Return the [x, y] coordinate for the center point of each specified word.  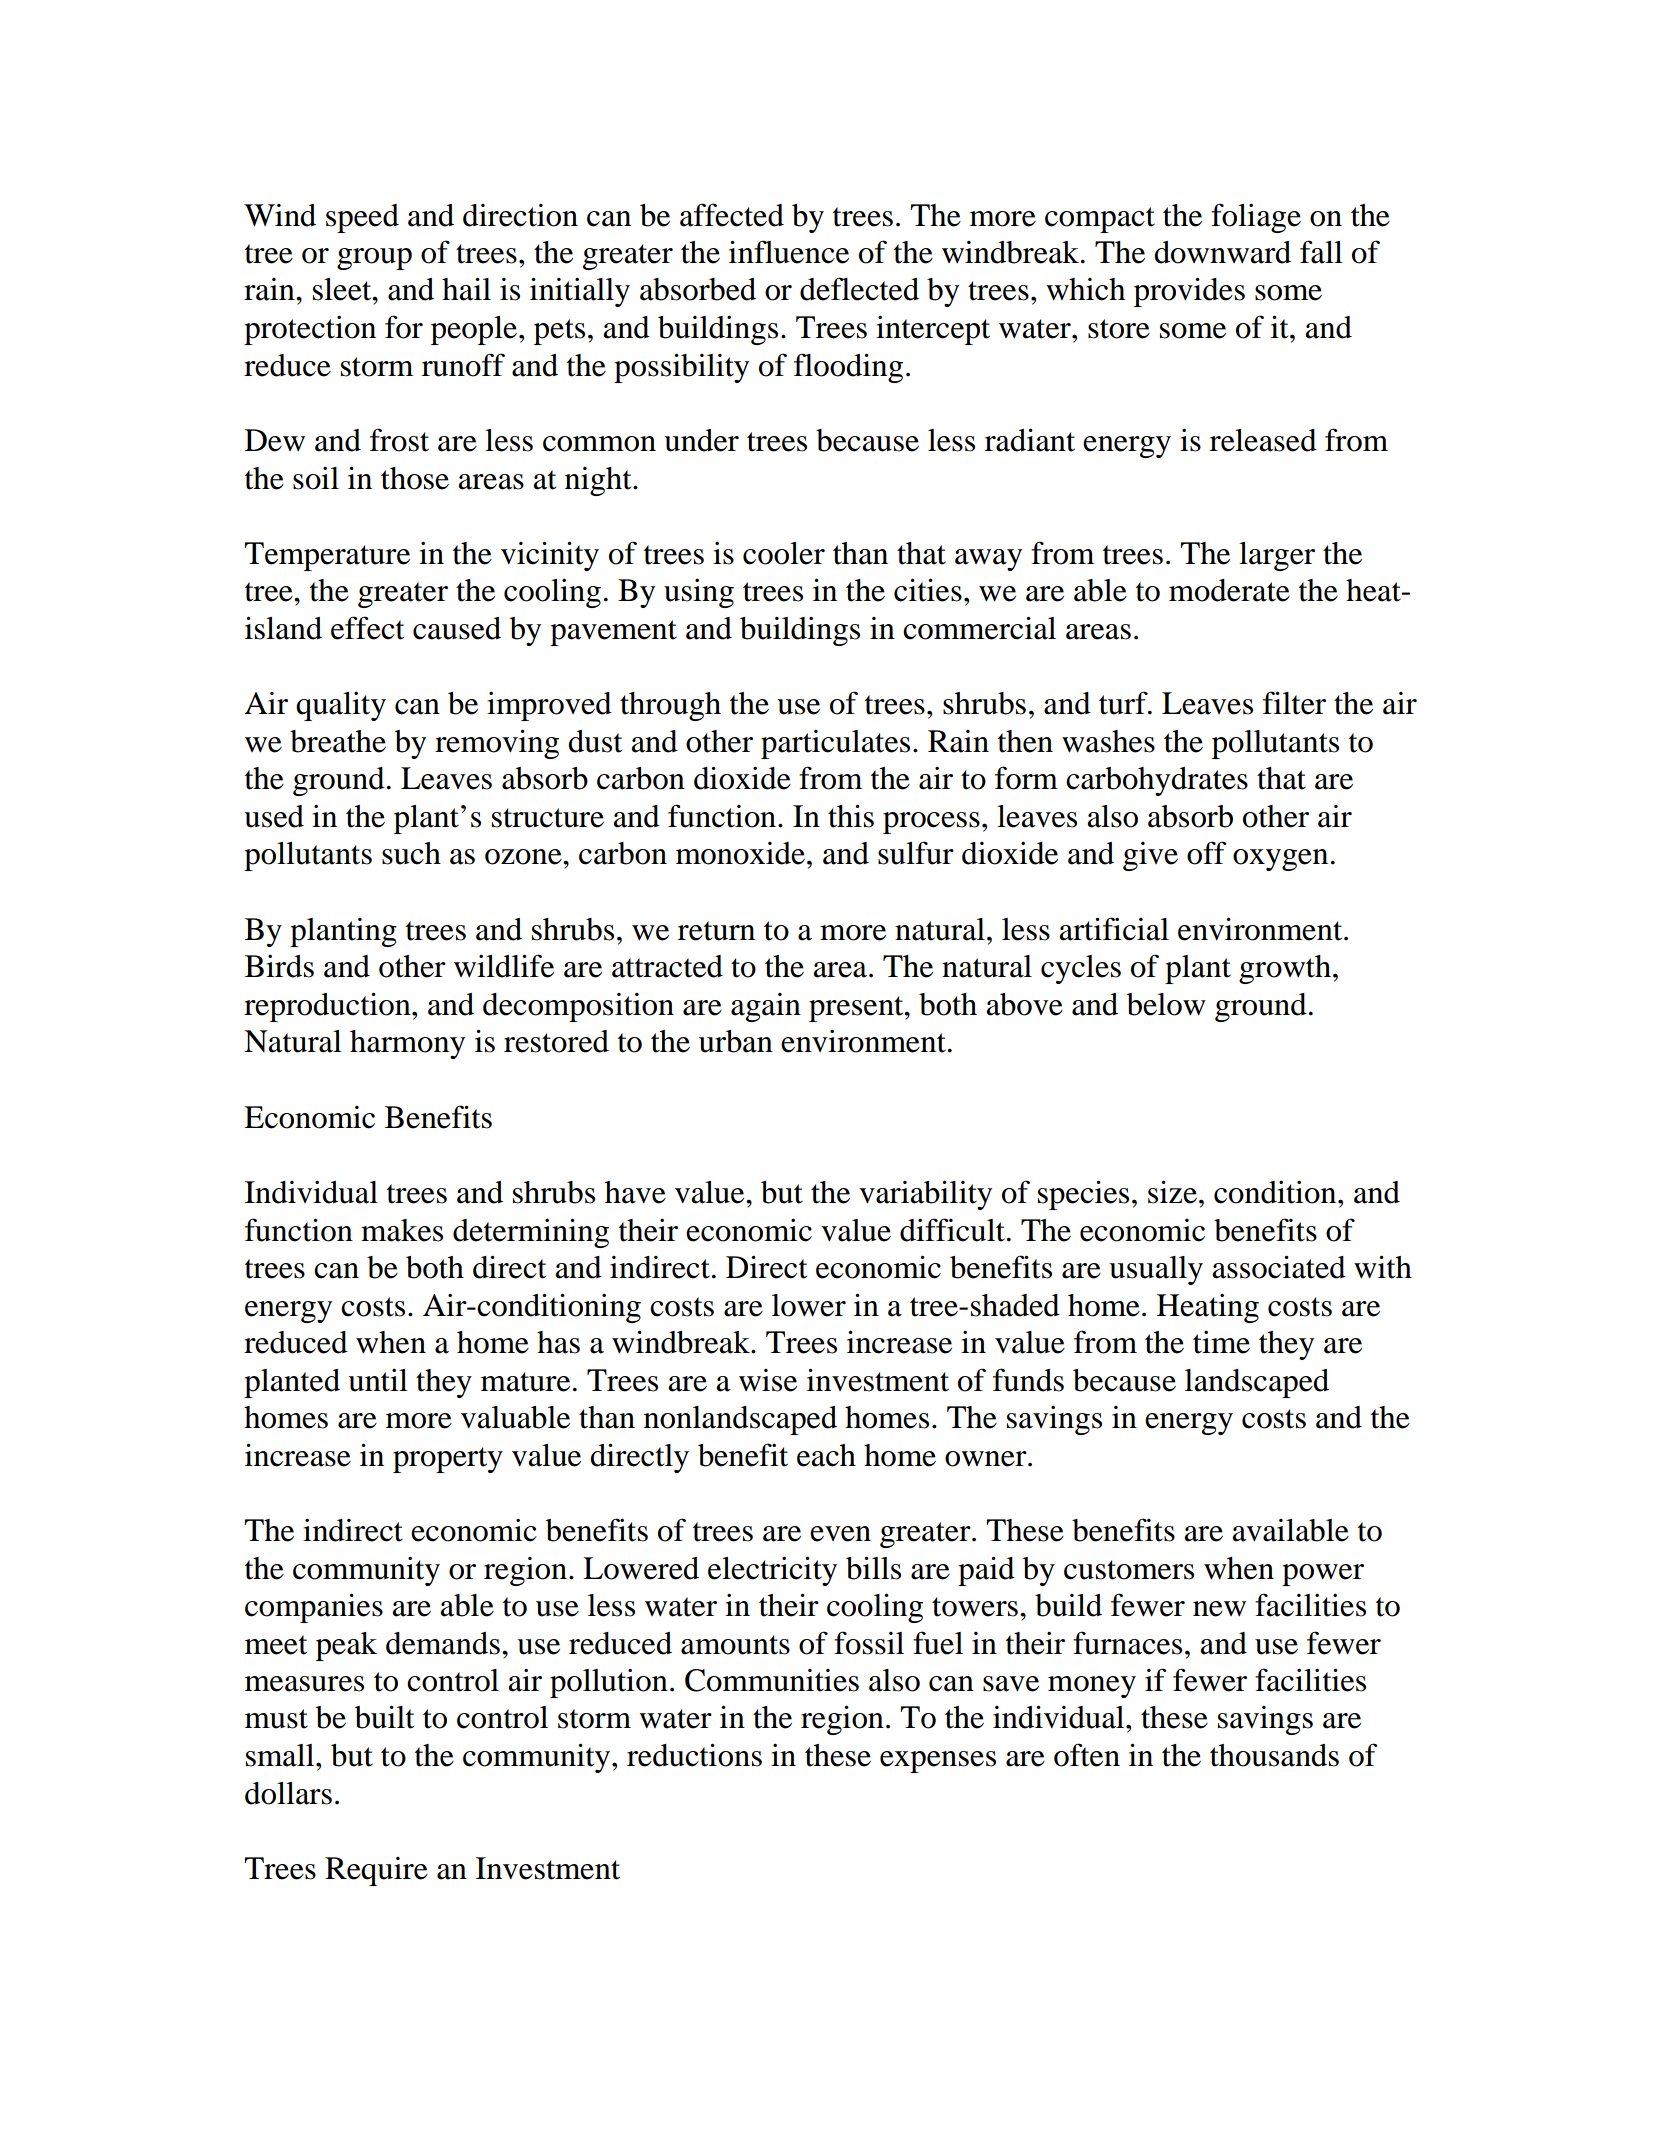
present [857, 1009]
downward [1222, 252]
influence [789, 252]
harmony [407, 1044]
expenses [938, 1762]
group [374, 259]
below [1166, 1004]
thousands [1274, 1755]
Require [376, 1871]
